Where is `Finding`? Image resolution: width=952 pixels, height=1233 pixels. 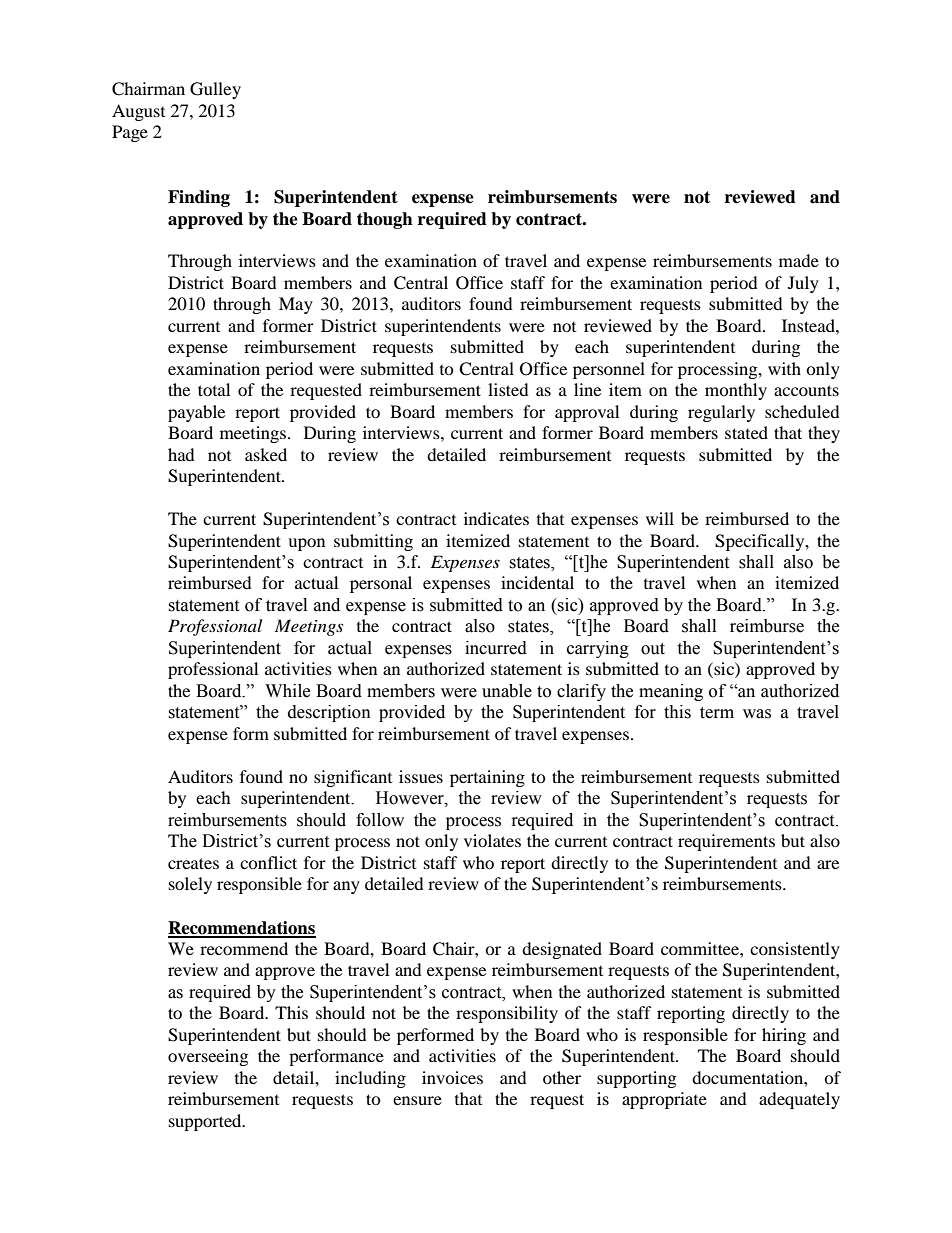 Finding is located at coordinates (199, 198).
